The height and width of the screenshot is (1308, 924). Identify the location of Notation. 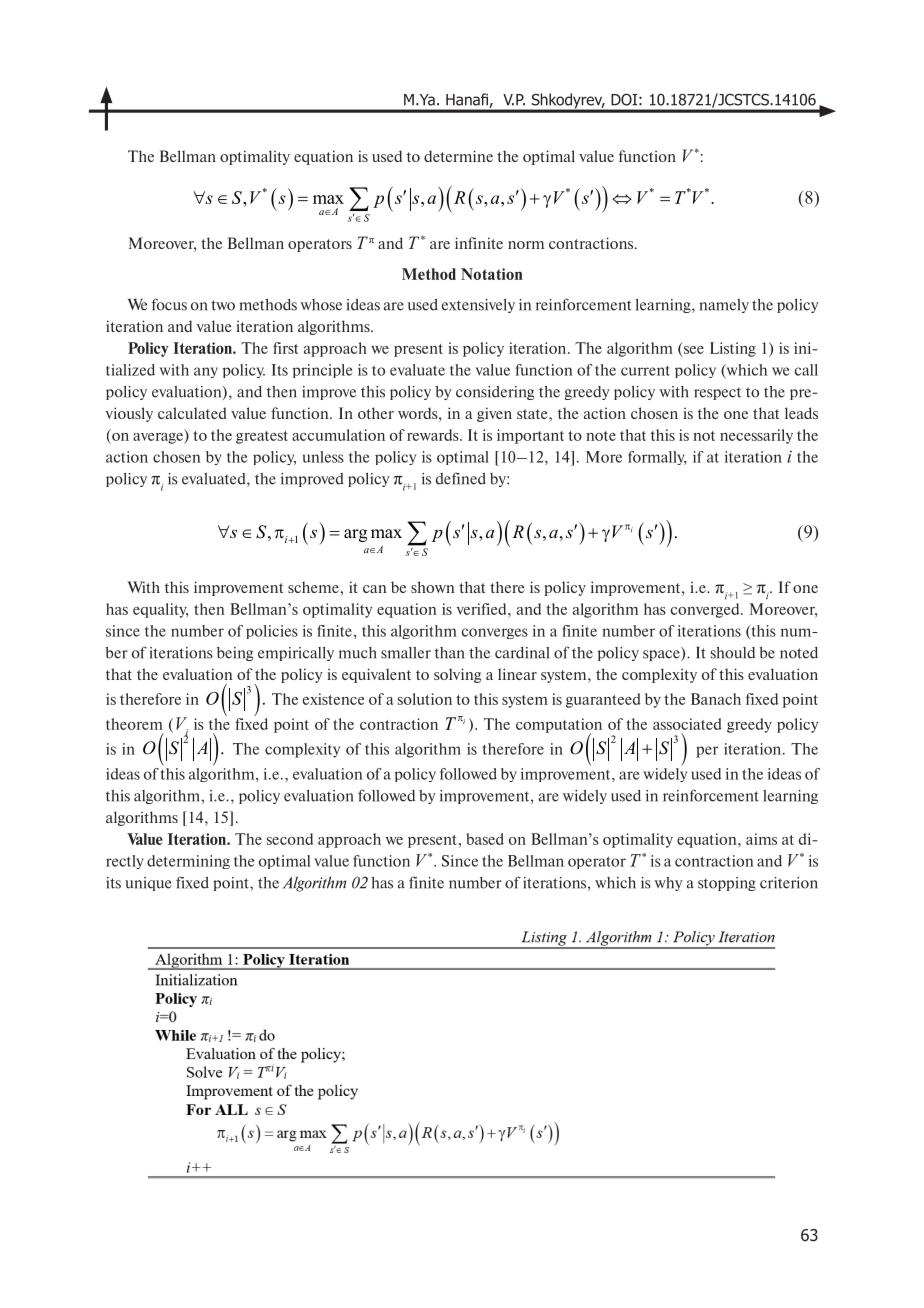
(492, 274).
